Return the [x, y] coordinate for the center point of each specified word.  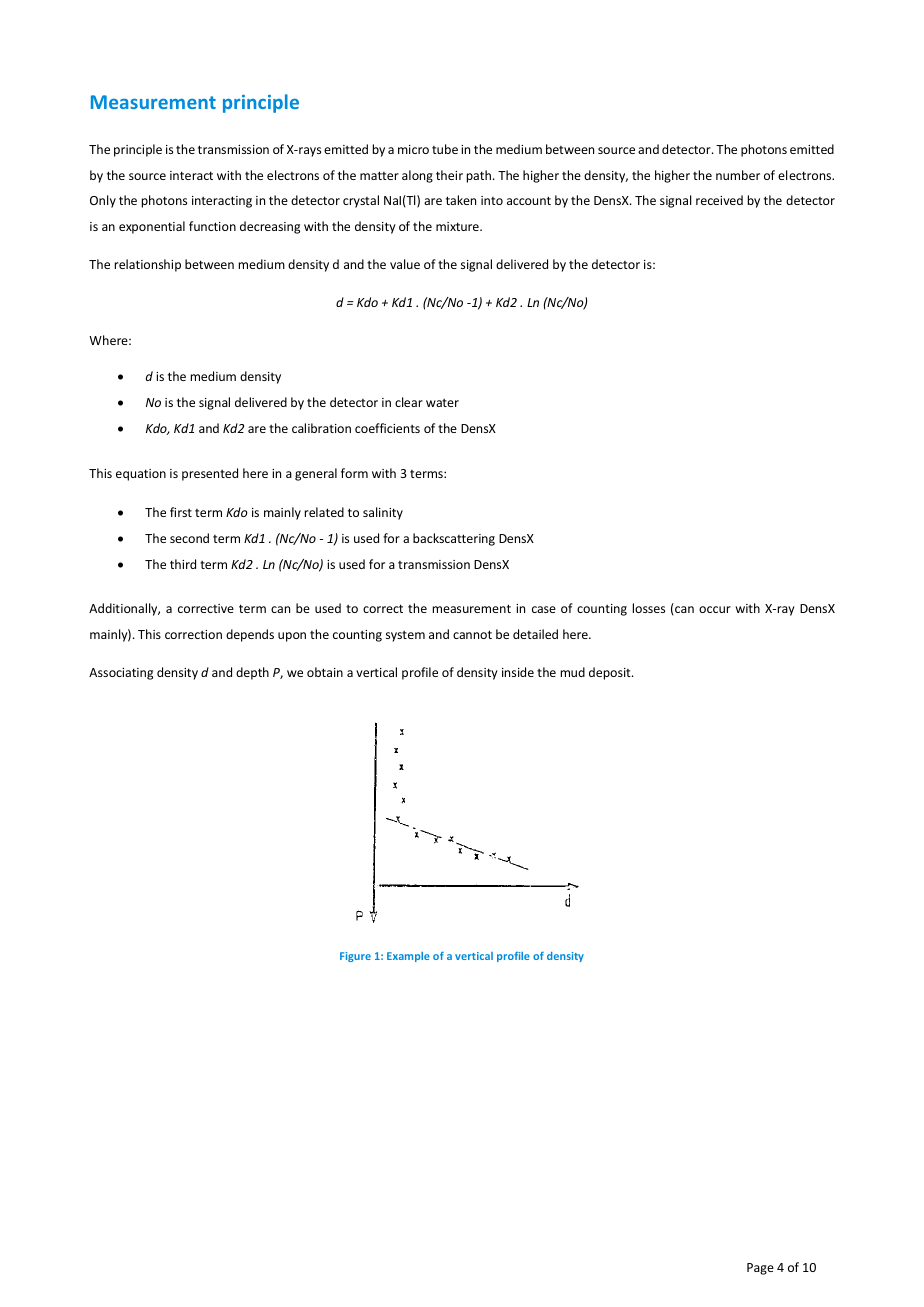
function [212, 226]
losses [649, 608]
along [417, 176]
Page [760, 1269]
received [719, 200]
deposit [611, 673]
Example [408, 957]
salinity [383, 513]
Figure [355, 957]
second [189, 538]
